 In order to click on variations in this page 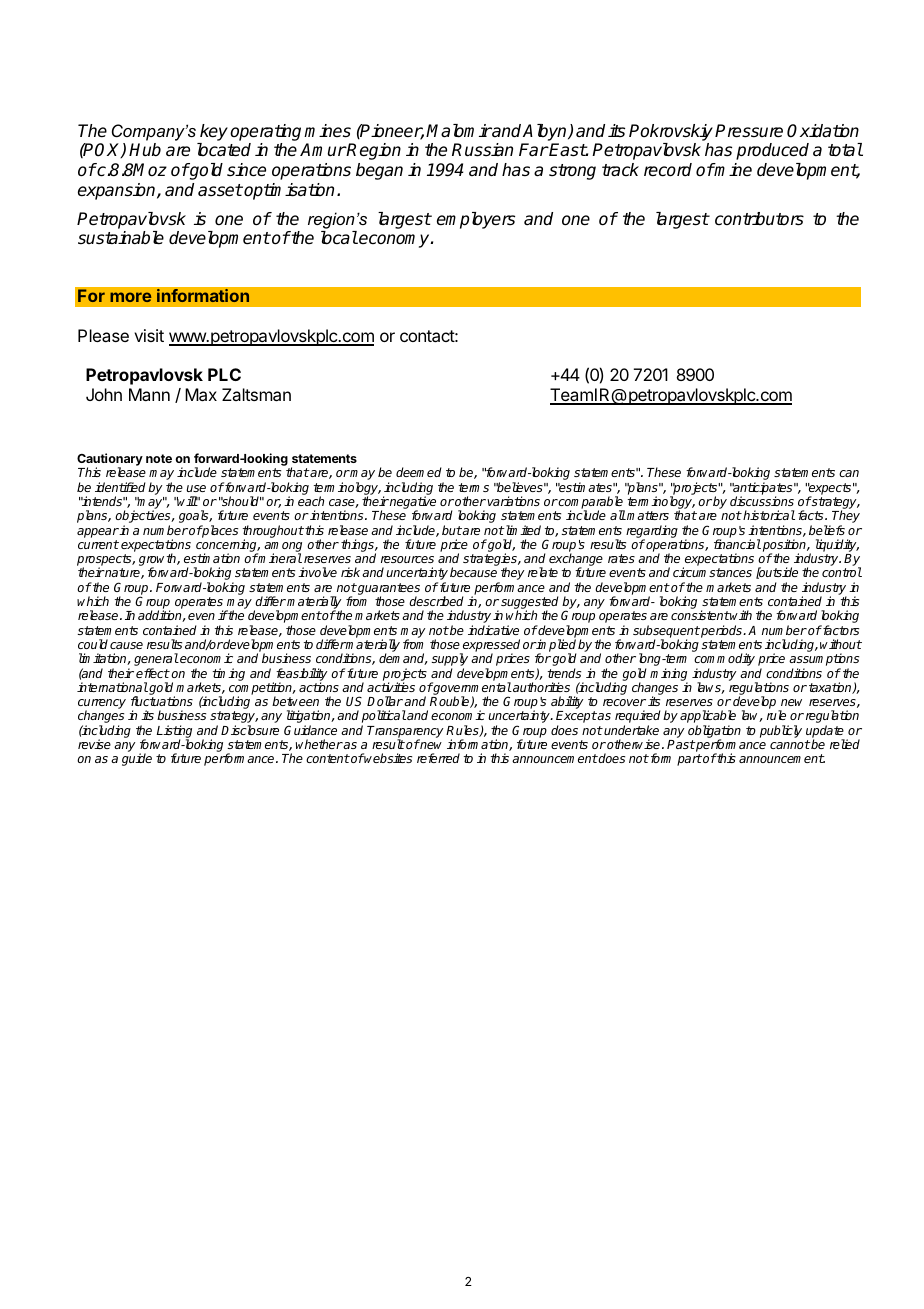, I will do `click(513, 501)`.
